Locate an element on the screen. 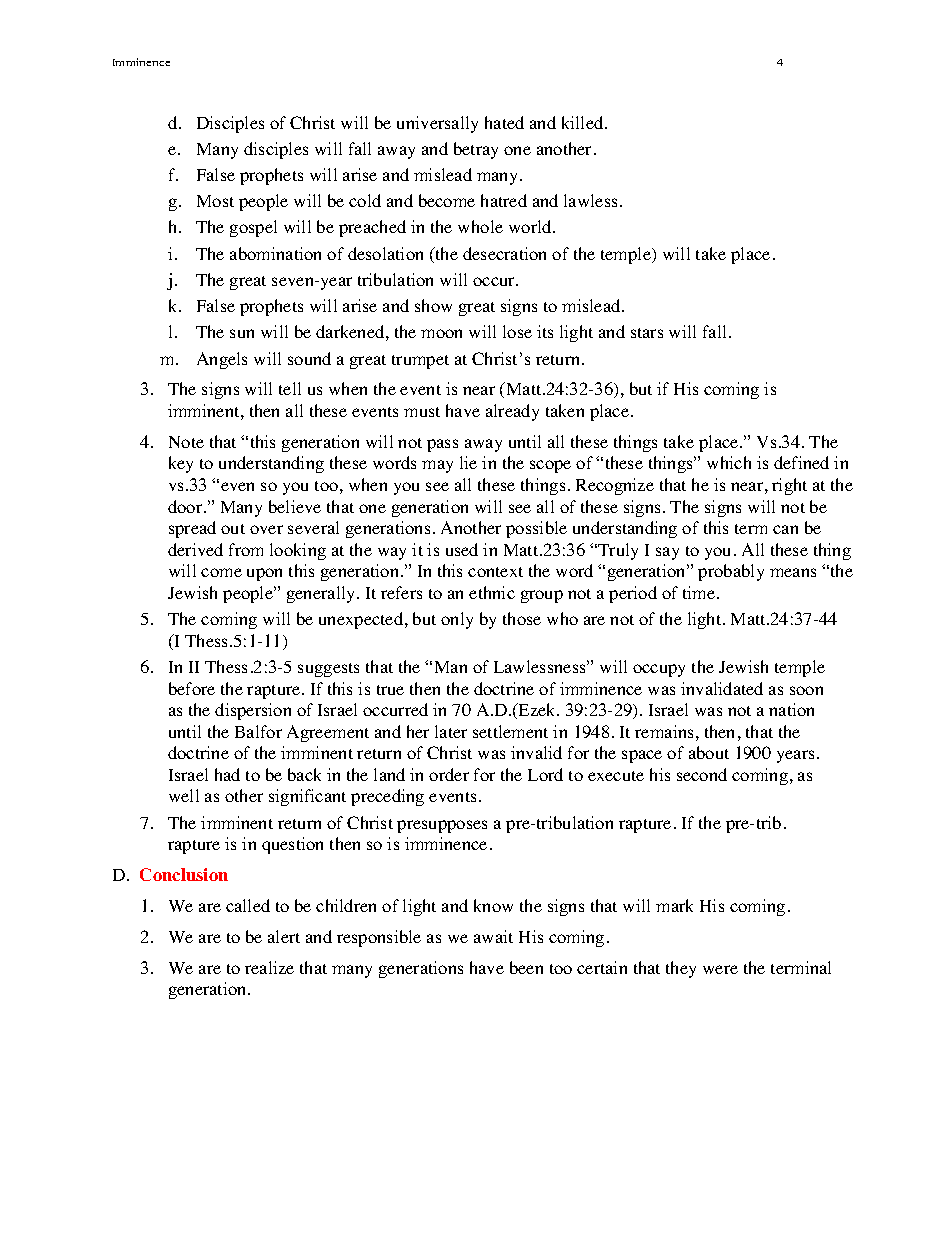  used is located at coordinates (462, 549).
